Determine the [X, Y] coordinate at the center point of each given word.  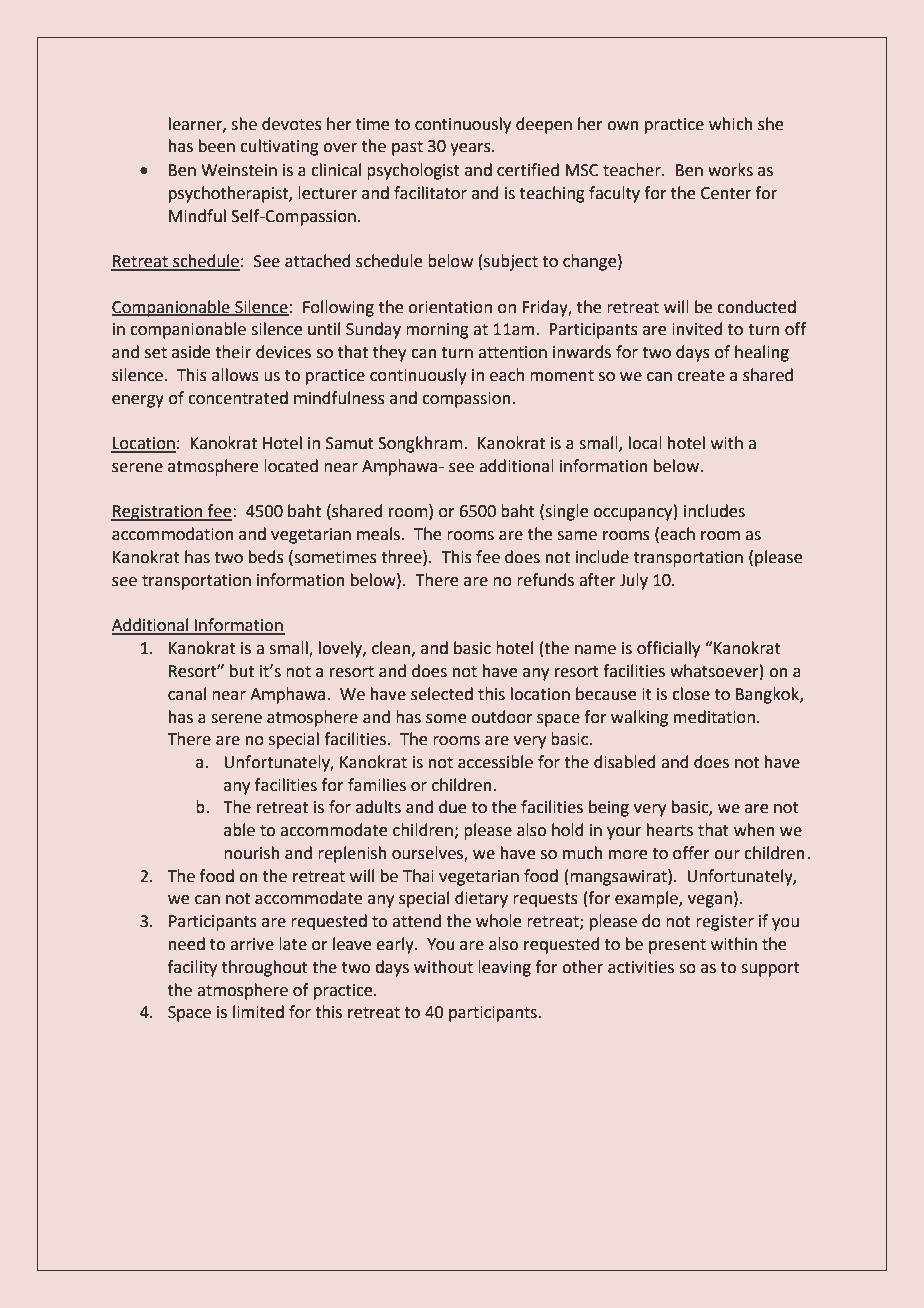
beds [266, 557]
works [730, 170]
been [217, 146]
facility [192, 968]
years [471, 149]
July [634, 581]
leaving [504, 968]
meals [378, 534]
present [677, 946]
